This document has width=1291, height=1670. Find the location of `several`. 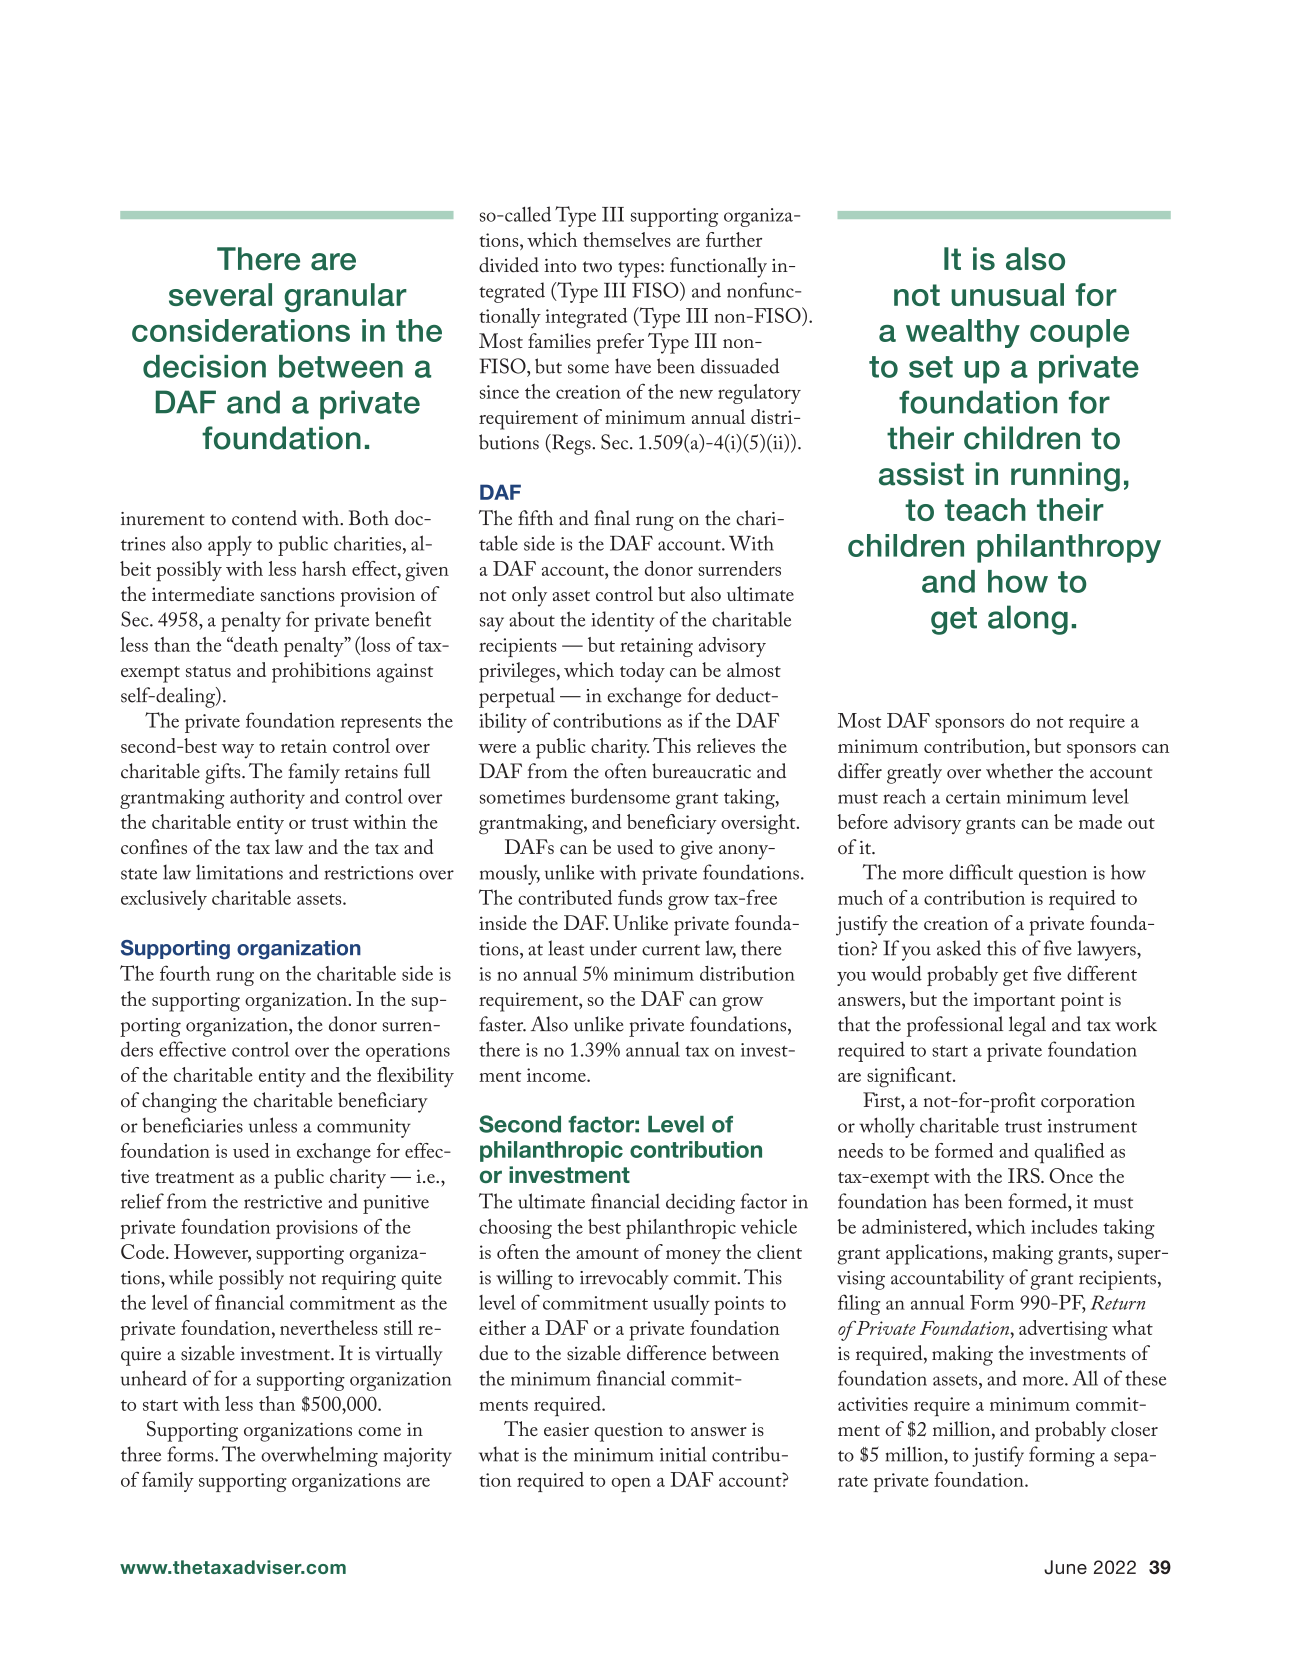

several is located at coordinates (220, 294).
